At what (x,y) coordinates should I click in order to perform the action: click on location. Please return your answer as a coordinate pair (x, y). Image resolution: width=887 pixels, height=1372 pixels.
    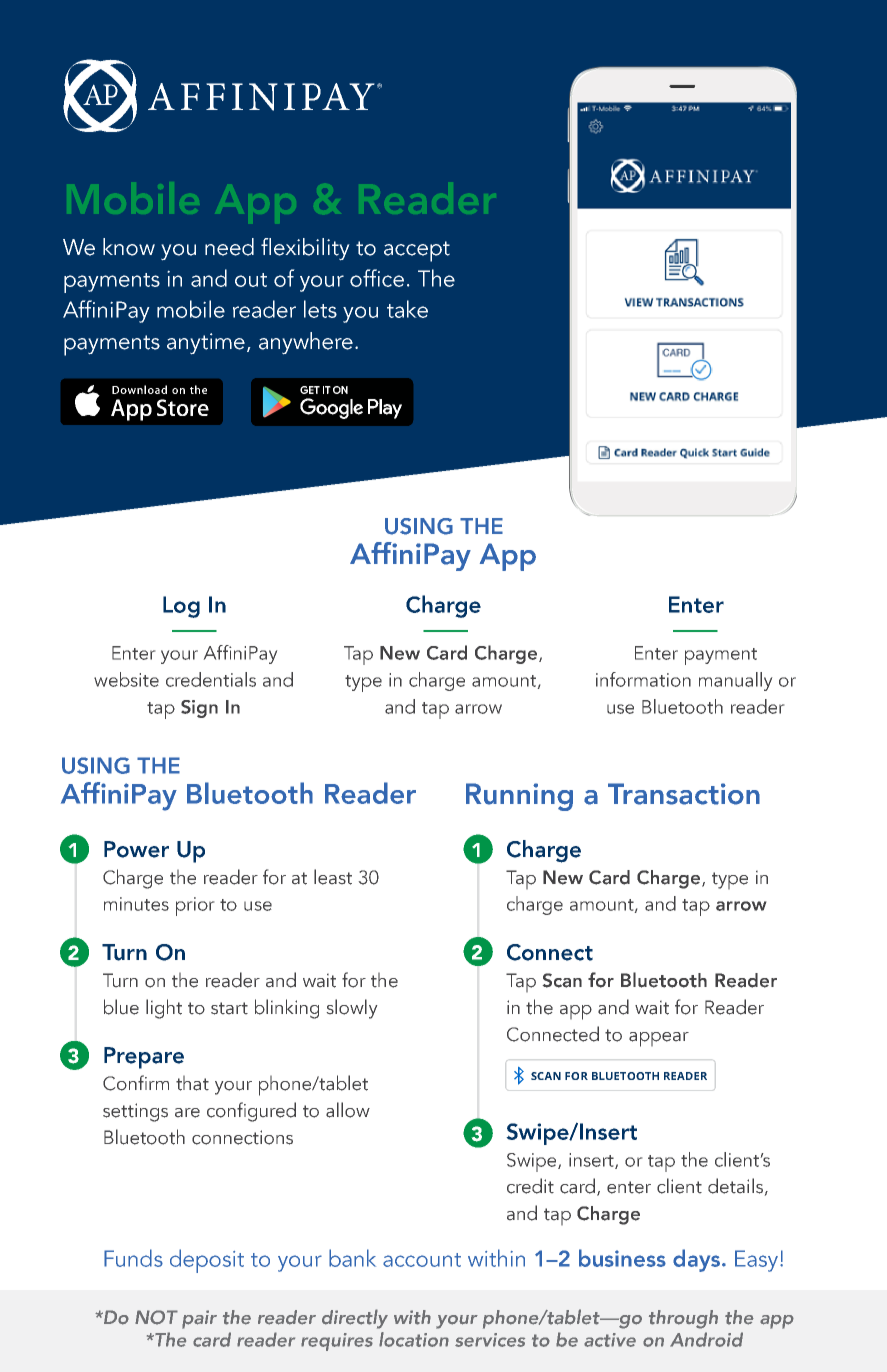
    Looking at the image, I should click on (414, 1339).
